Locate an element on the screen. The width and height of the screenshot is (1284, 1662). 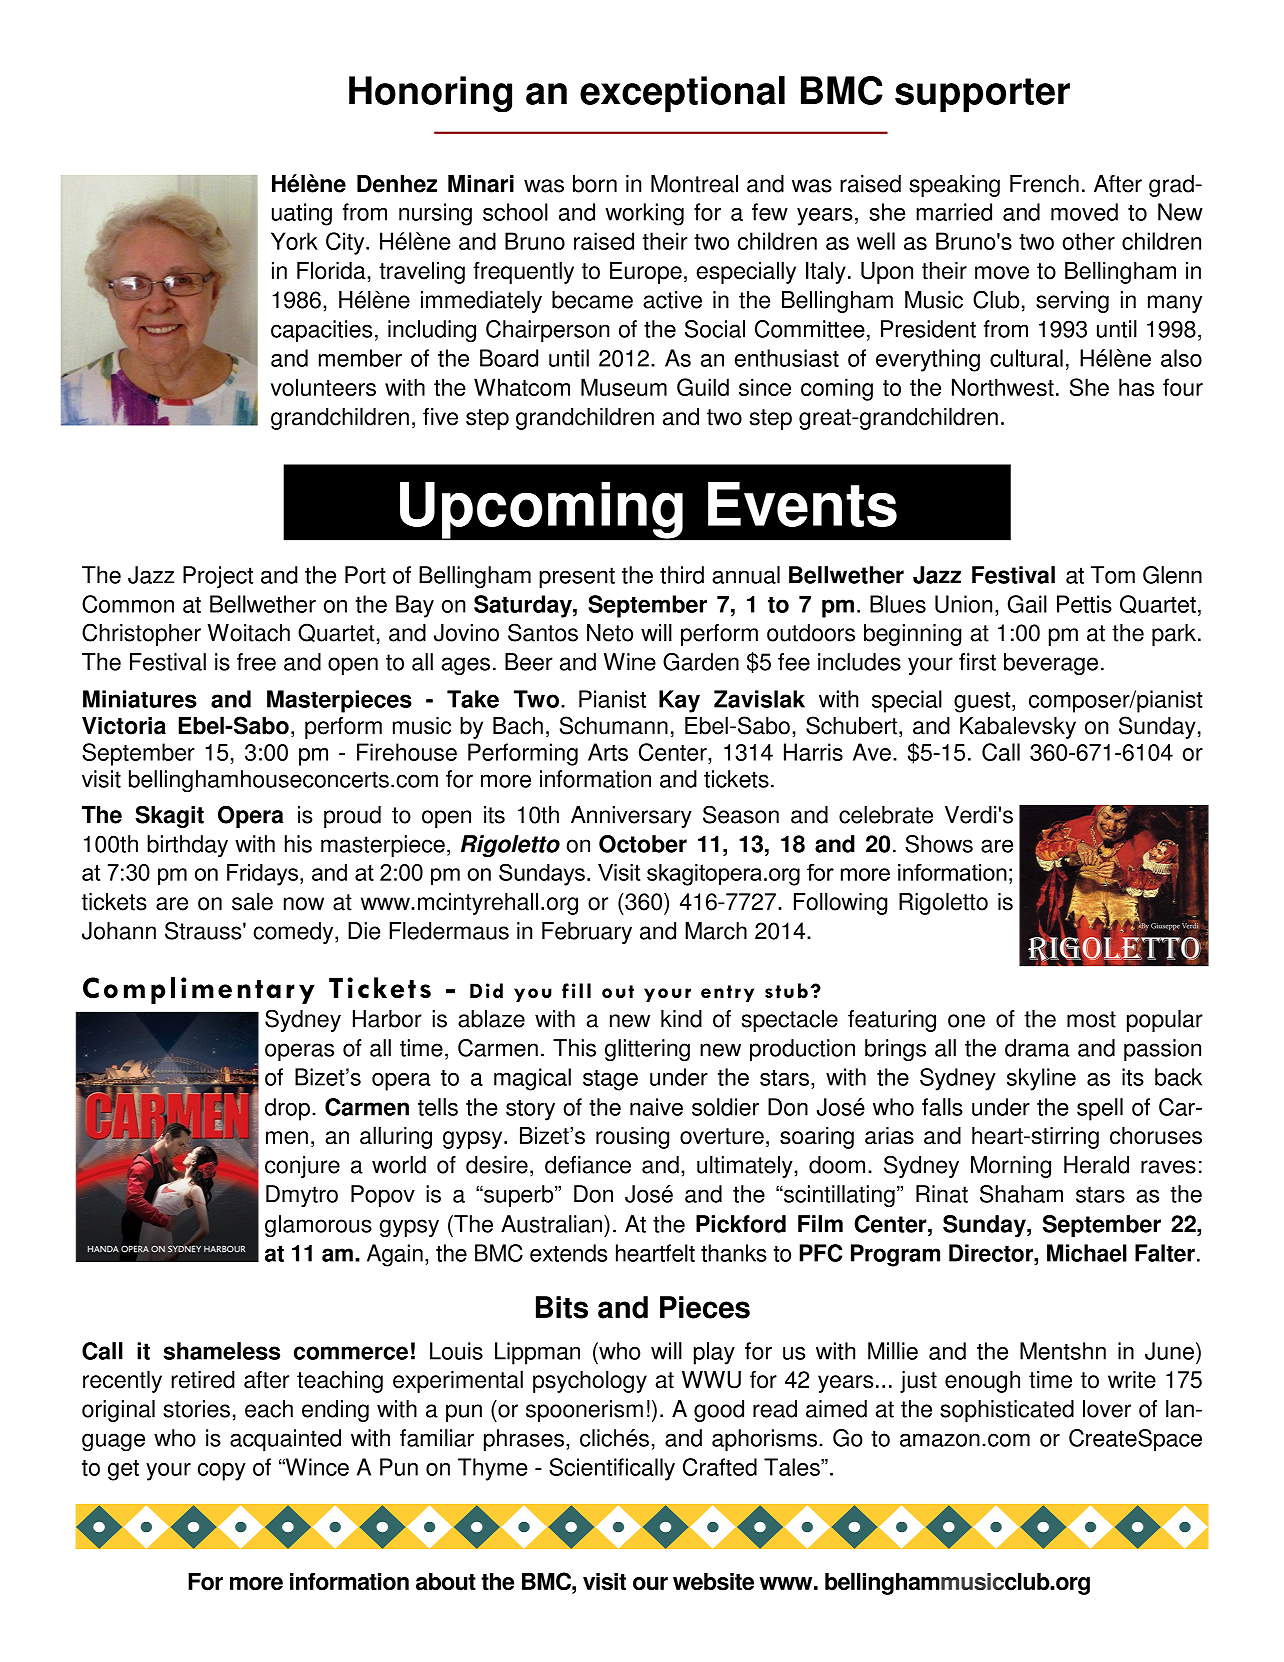
French is located at coordinates (1044, 184).
